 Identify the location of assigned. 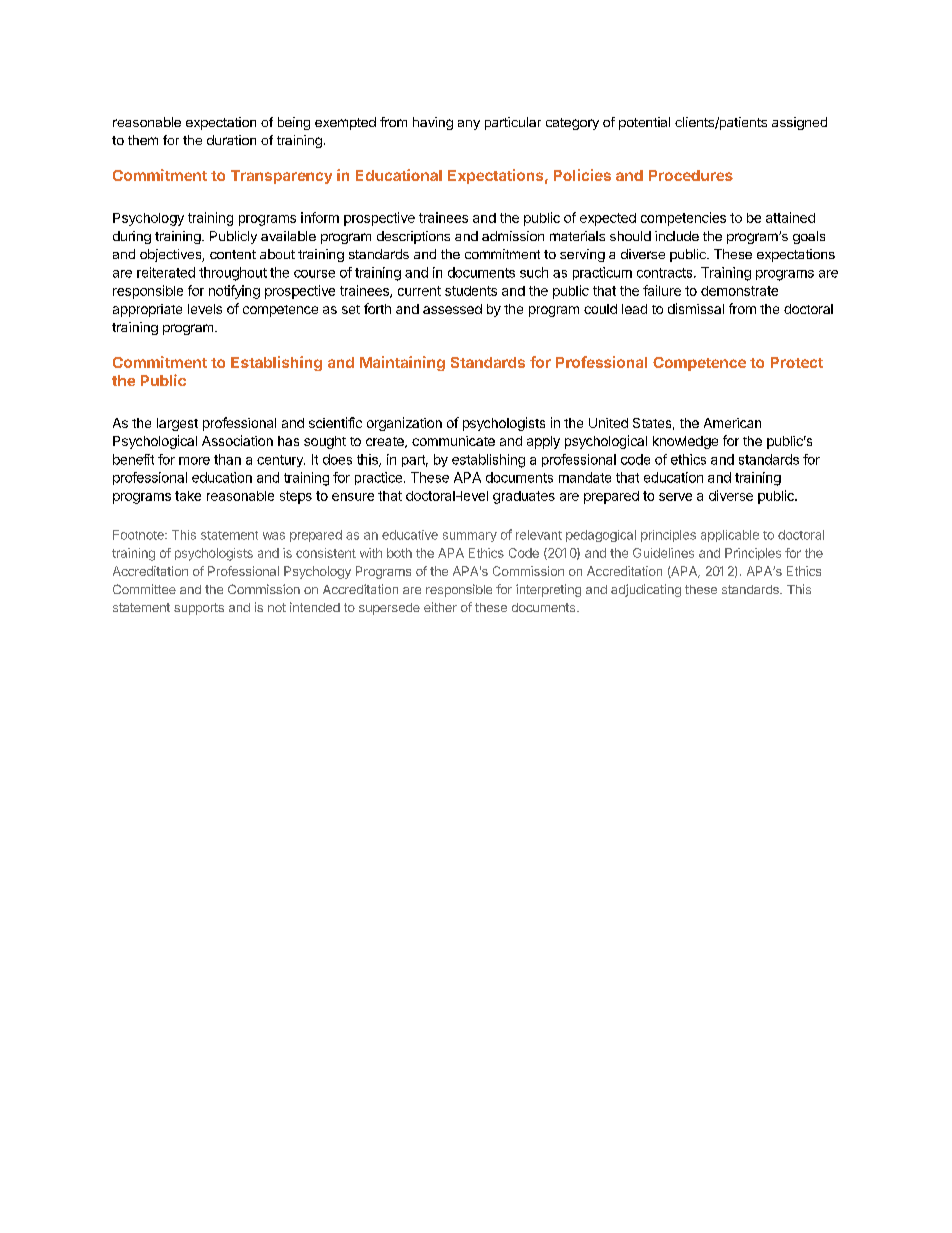
(799, 123).
